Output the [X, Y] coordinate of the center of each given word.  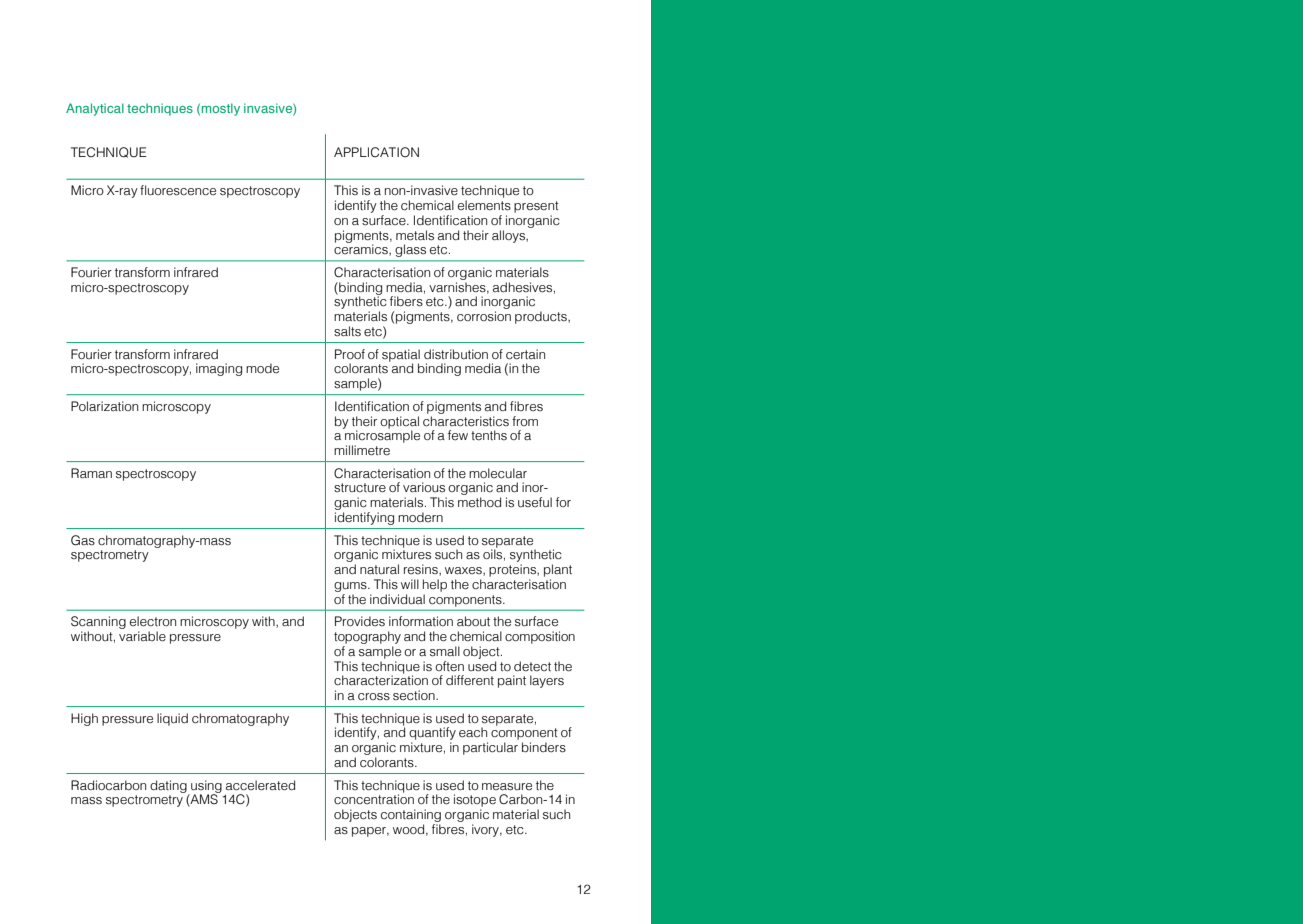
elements [484, 205]
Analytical [95, 109]
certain [525, 354]
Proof [350, 354]
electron [153, 621]
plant [558, 570]
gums [351, 587]
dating [169, 787]
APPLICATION [376, 152]
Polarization [104, 406]
